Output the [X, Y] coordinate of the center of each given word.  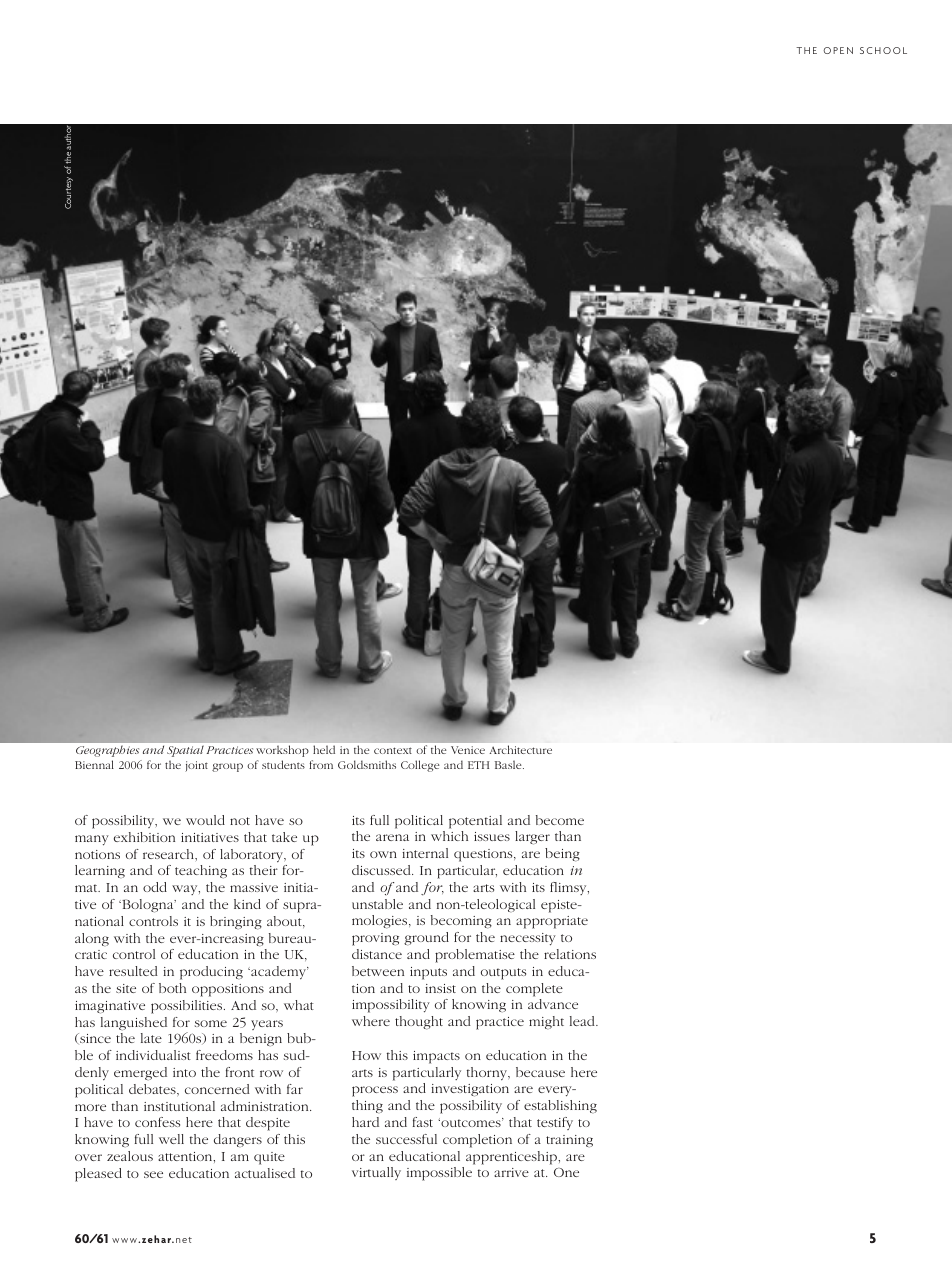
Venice [468, 750]
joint [196, 766]
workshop [282, 751]
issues [492, 836]
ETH [478, 765]
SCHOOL [883, 50]
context [393, 750]
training [569, 1141]
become [560, 820]
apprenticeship [512, 1158]
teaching [201, 871]
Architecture [520, 749]
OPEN [838, 50]
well [171, 1139]
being [562, 855]
